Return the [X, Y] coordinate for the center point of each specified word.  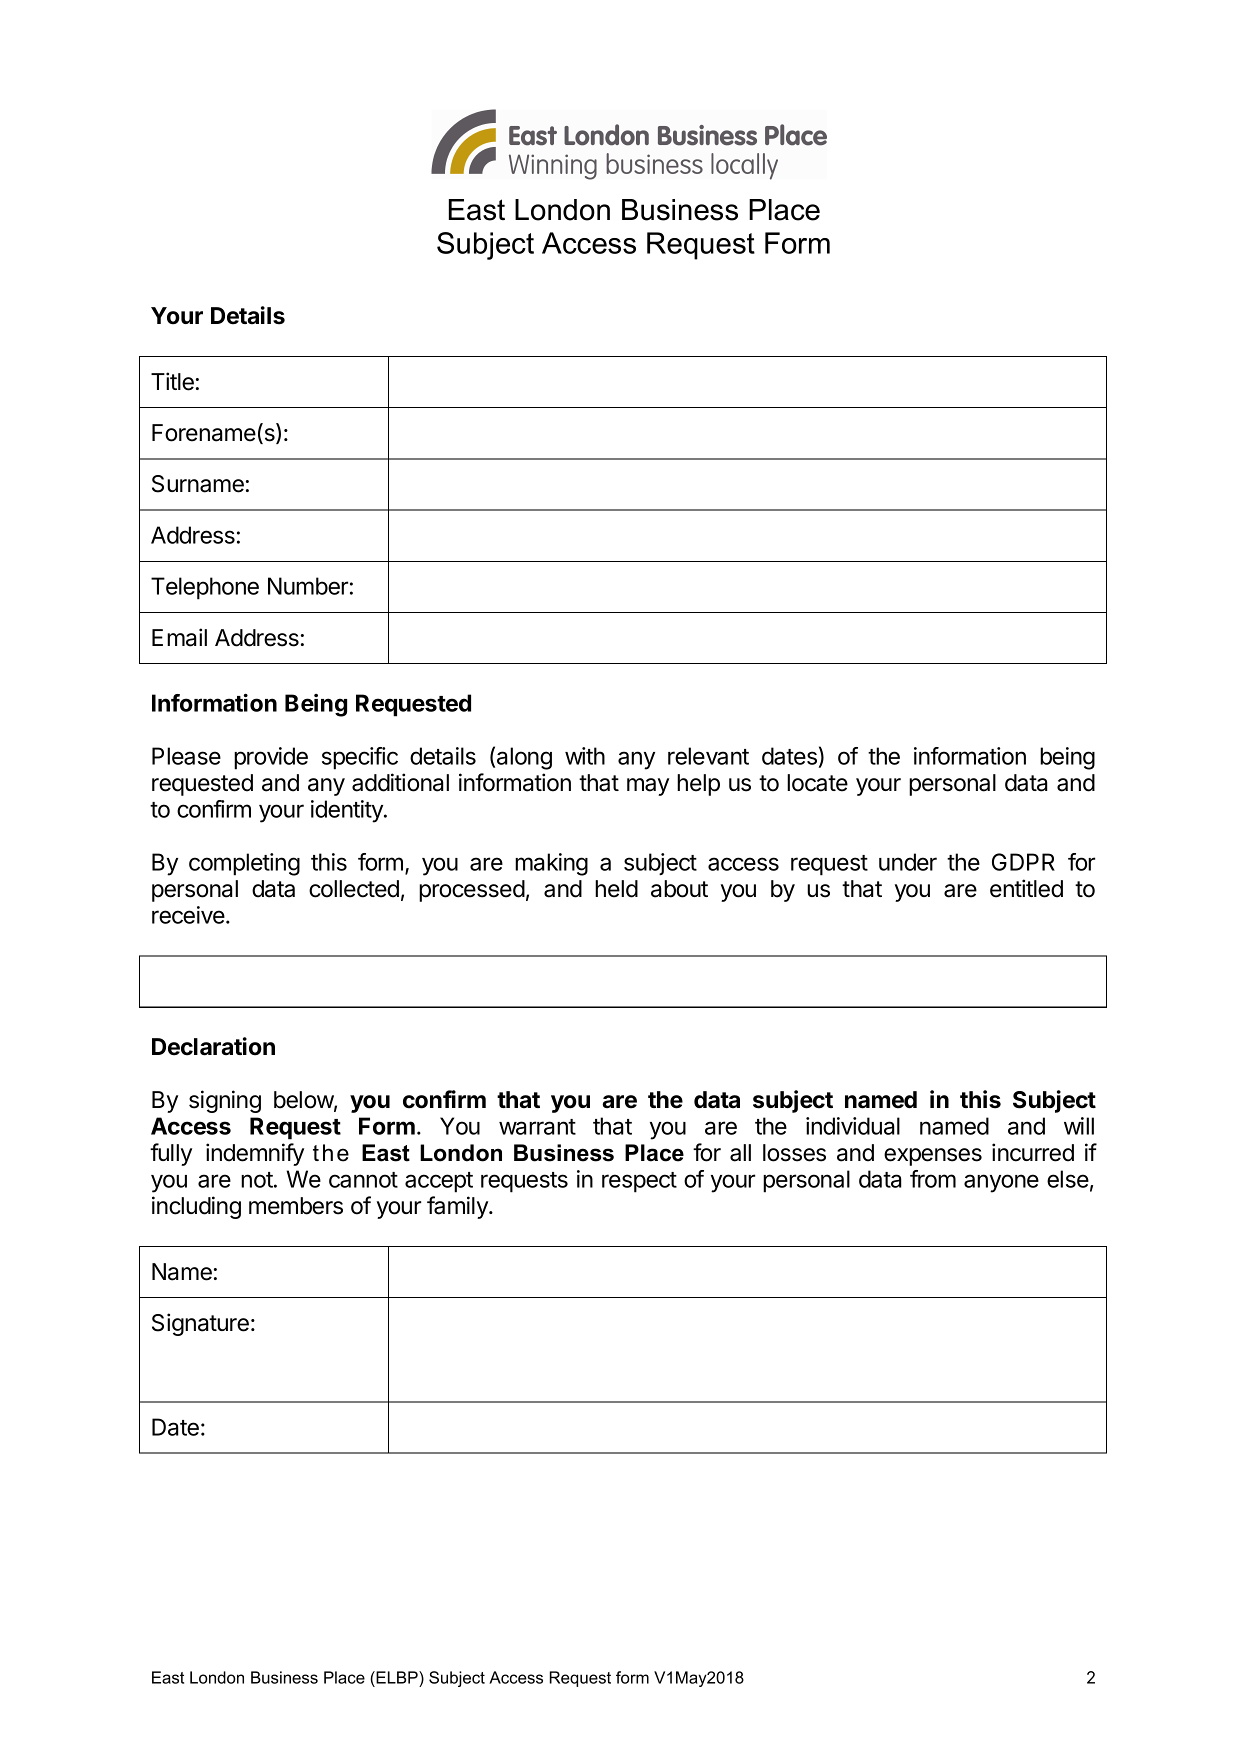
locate [817, 783]
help [698, 785]
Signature [200, 1324]
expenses [933, 1157]
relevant [708, 756]
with [585, 756]
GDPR [1023, 862]
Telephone [205, 588]
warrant [537, 1127]
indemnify [255, 1154]
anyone [1001, 1183]
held [616, 889]
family [458, 1207]
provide [271, 758]
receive [188, 915]
